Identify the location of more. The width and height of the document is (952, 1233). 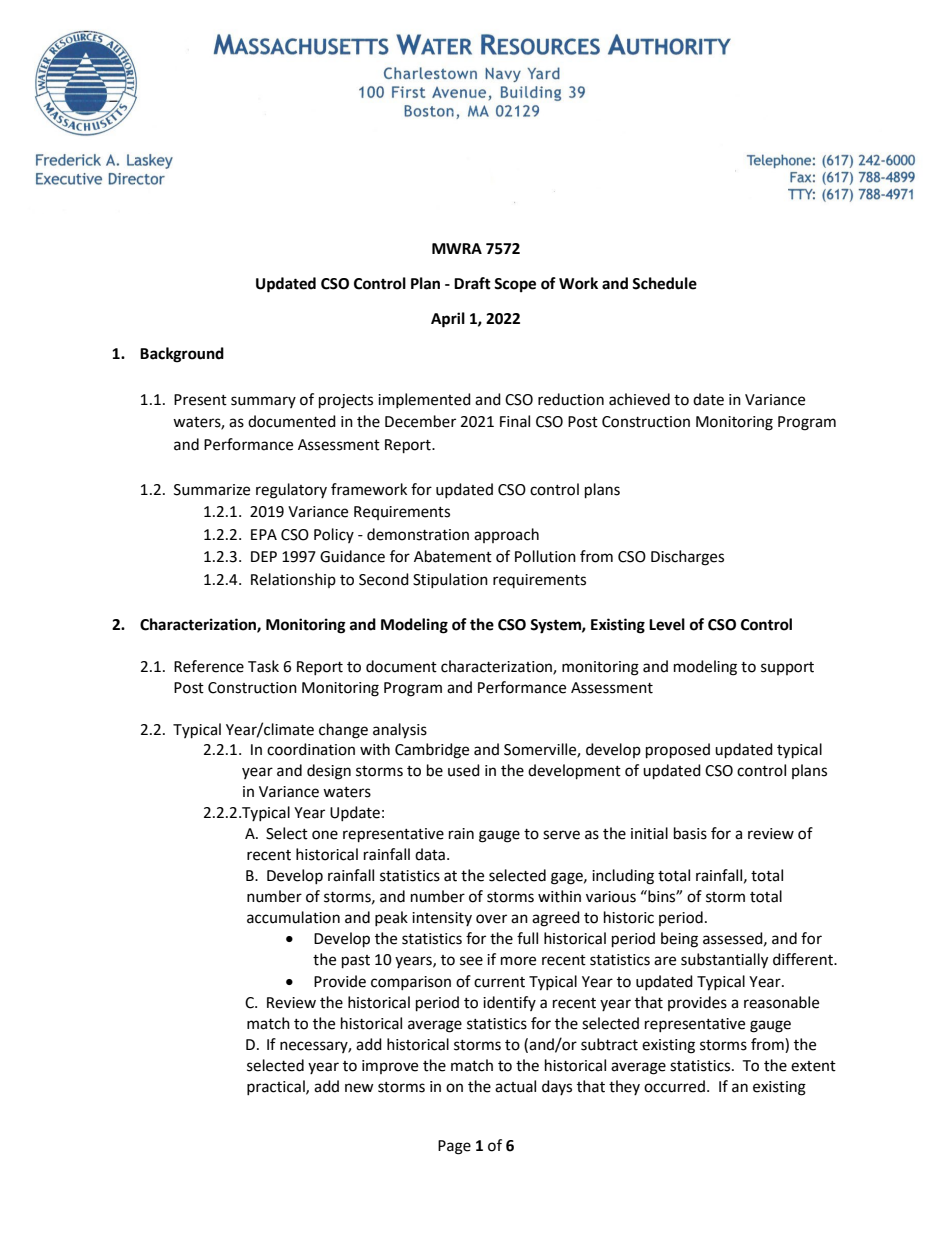
(518, 961).
